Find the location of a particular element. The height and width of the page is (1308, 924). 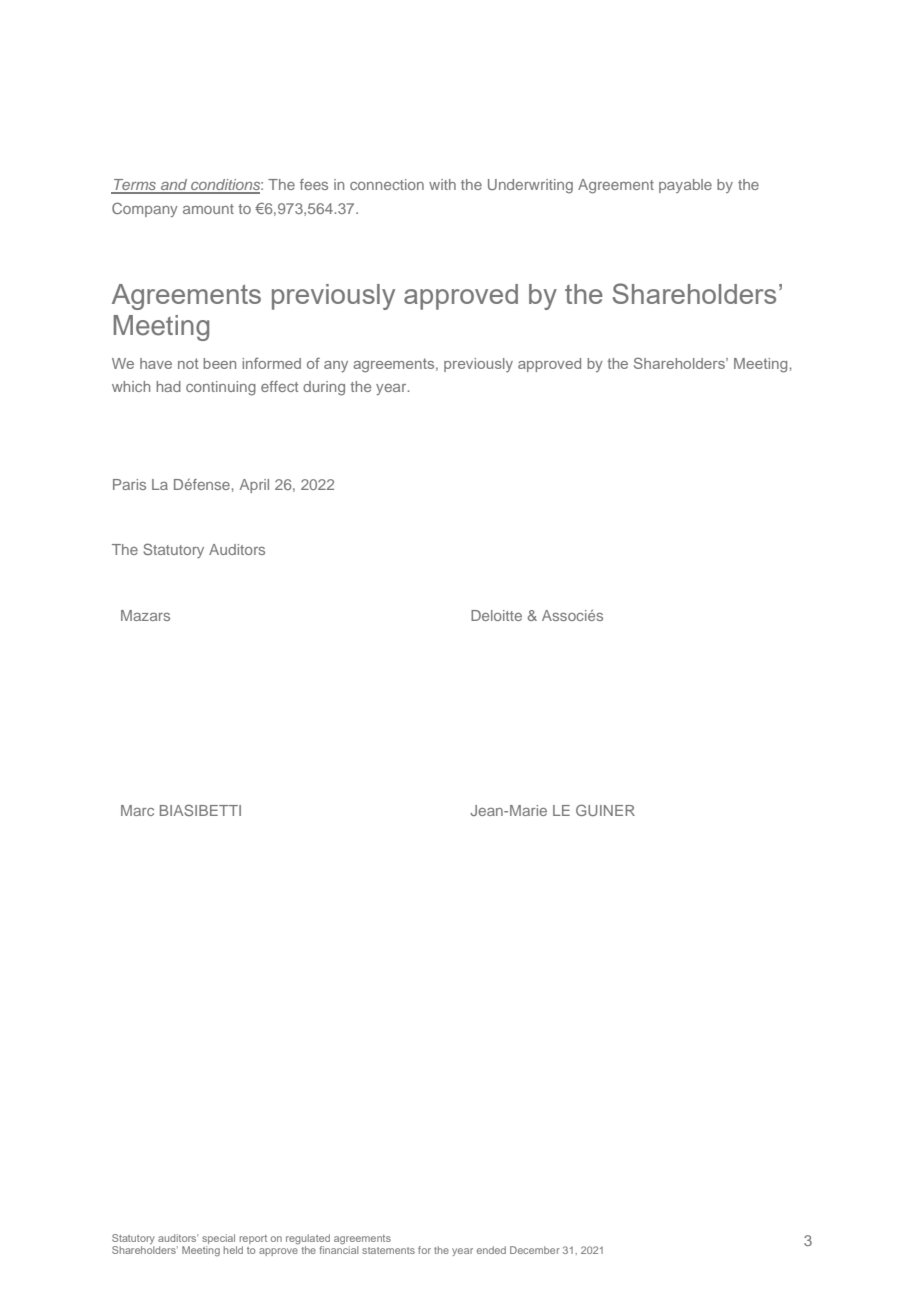

Marc is located at coordinates (137, 810).
